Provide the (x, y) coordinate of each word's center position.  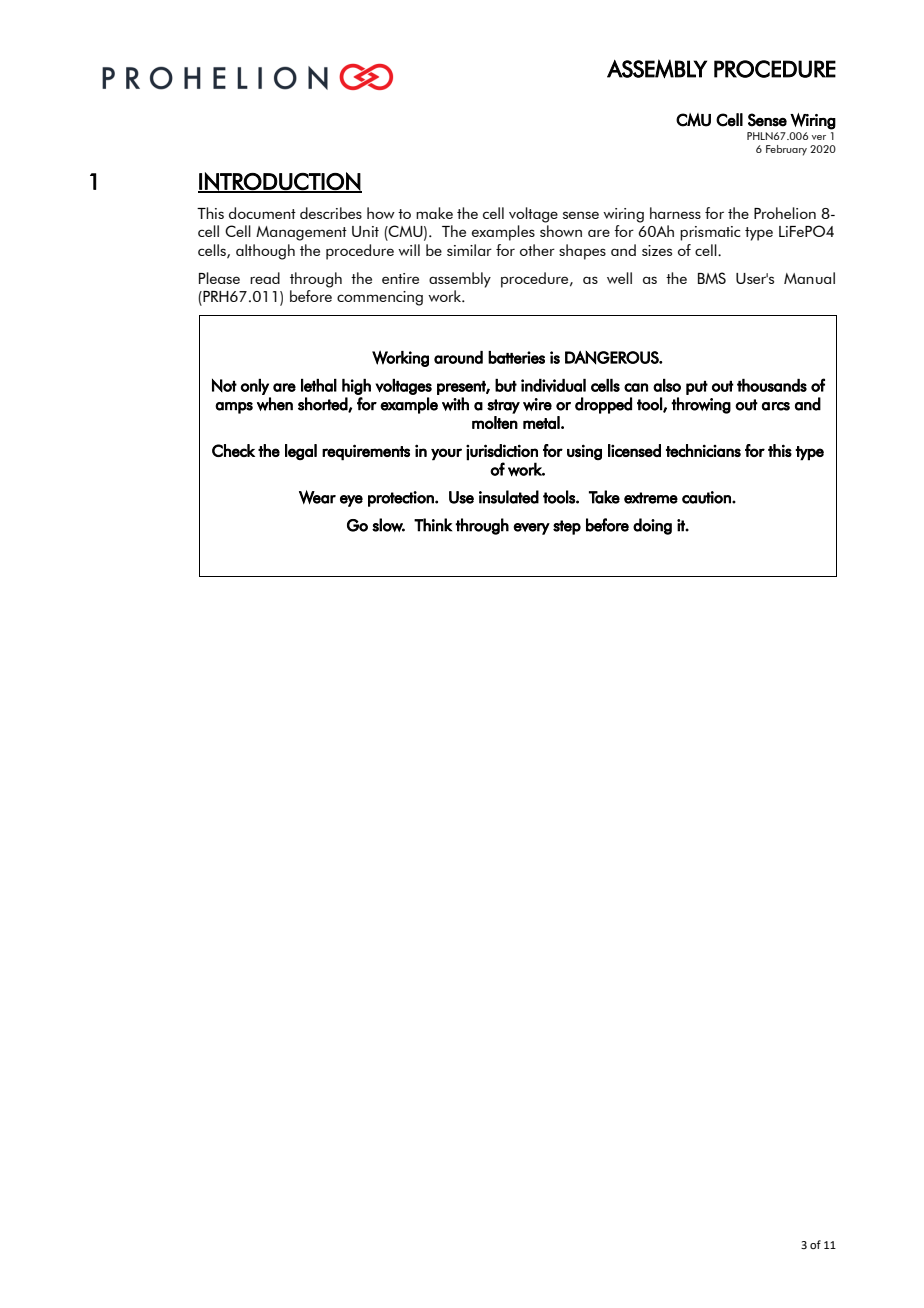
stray (503, 406)
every (531, 529)
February (786, 150)
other (537, 250)
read (265, 278)
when (275, 404)
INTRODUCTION (280, 182)
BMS (712, 278)
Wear (317, 497)
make (434, 213)
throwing (701, 405)
